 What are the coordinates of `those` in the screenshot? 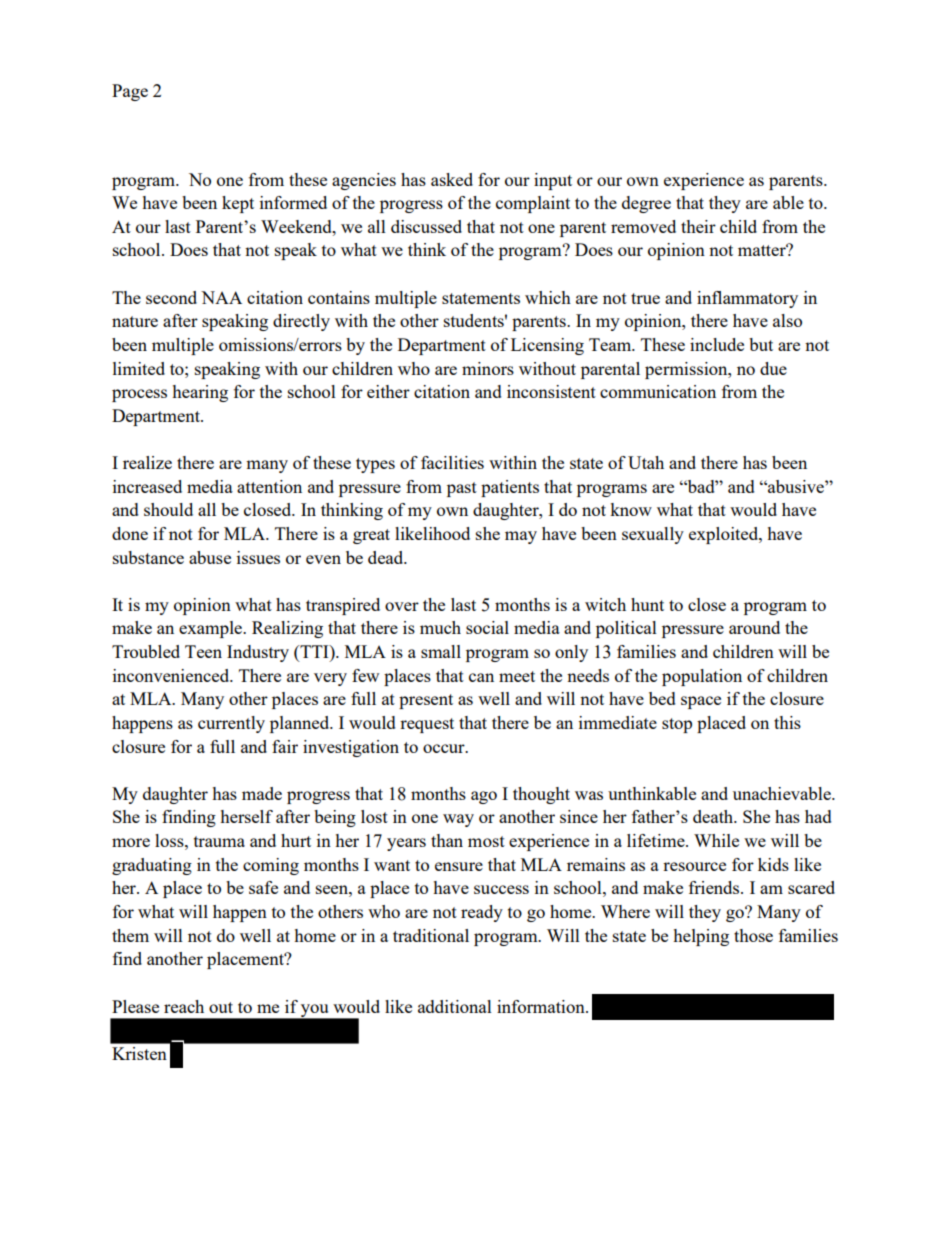 It's located at (753, 935).
